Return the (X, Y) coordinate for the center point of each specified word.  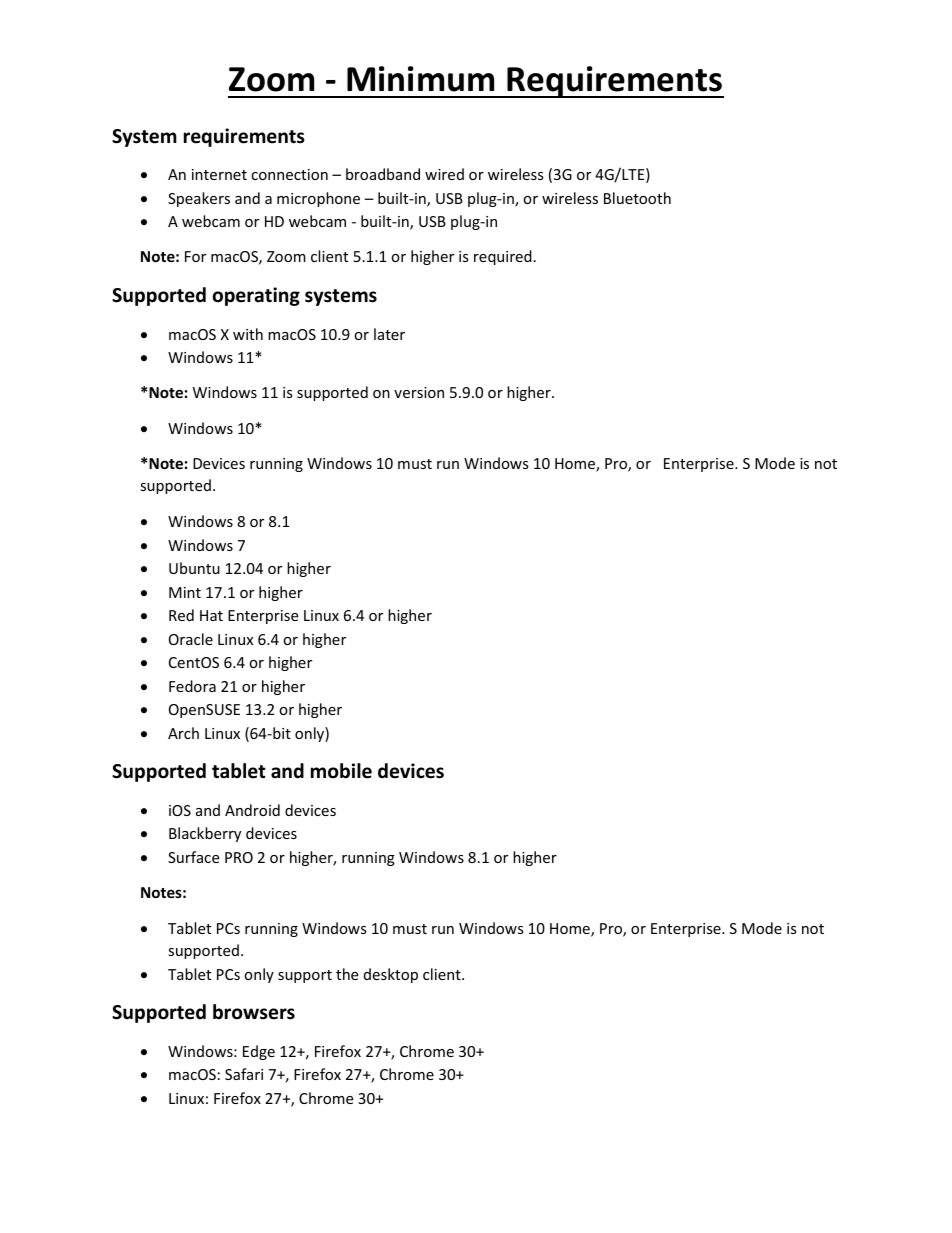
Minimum (420, 79)
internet (219, 174)
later (389, 334)
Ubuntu (194, 568)
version (419, 392)
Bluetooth (637, 198)
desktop (391, 975)
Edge (259, 1052)
